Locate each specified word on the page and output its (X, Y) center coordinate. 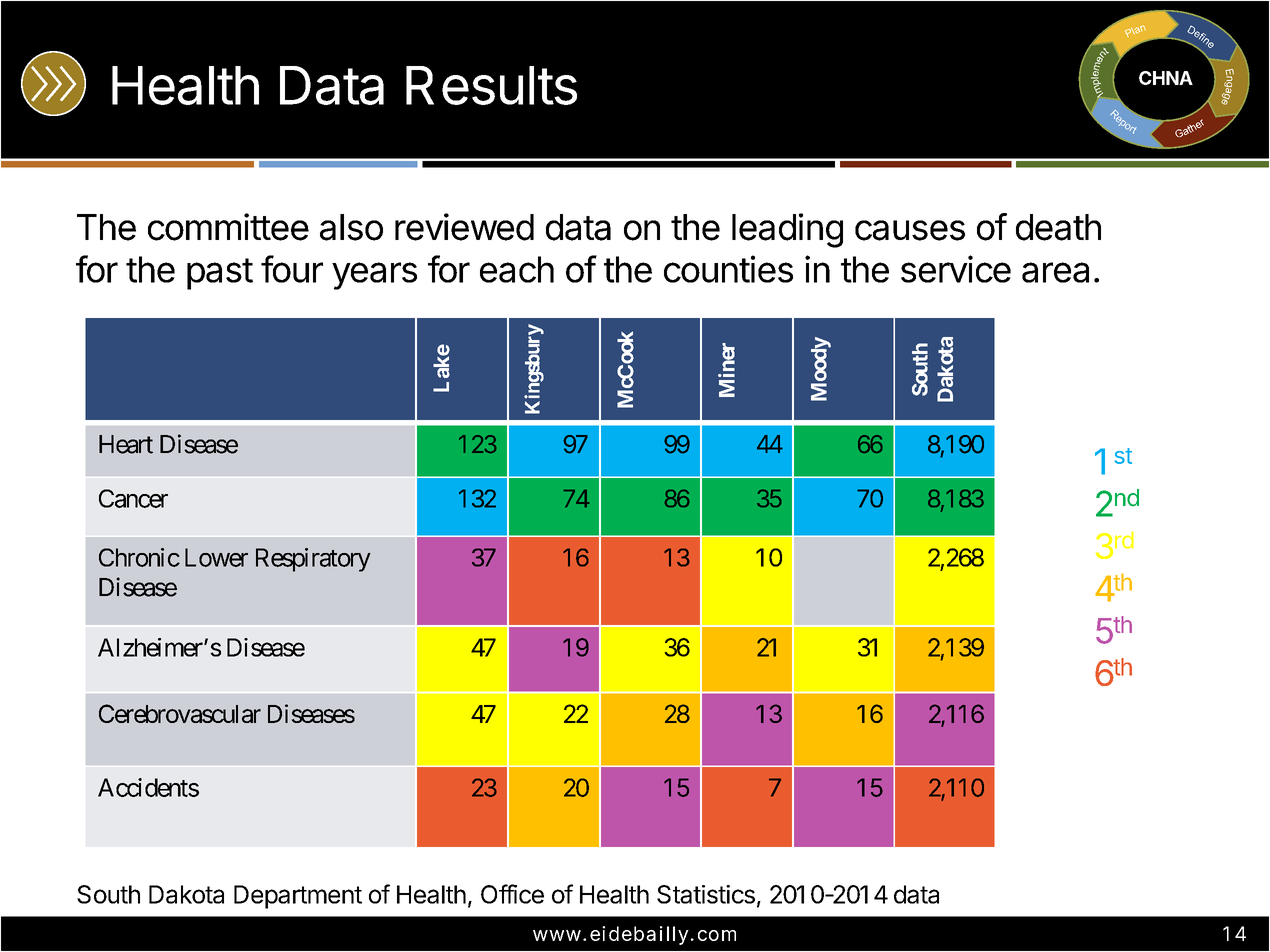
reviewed (464, 227)
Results (491, 85)
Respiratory (313, 560)
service (956, 269)
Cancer (133, 498)
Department (298, 897)
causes (910, 230)
